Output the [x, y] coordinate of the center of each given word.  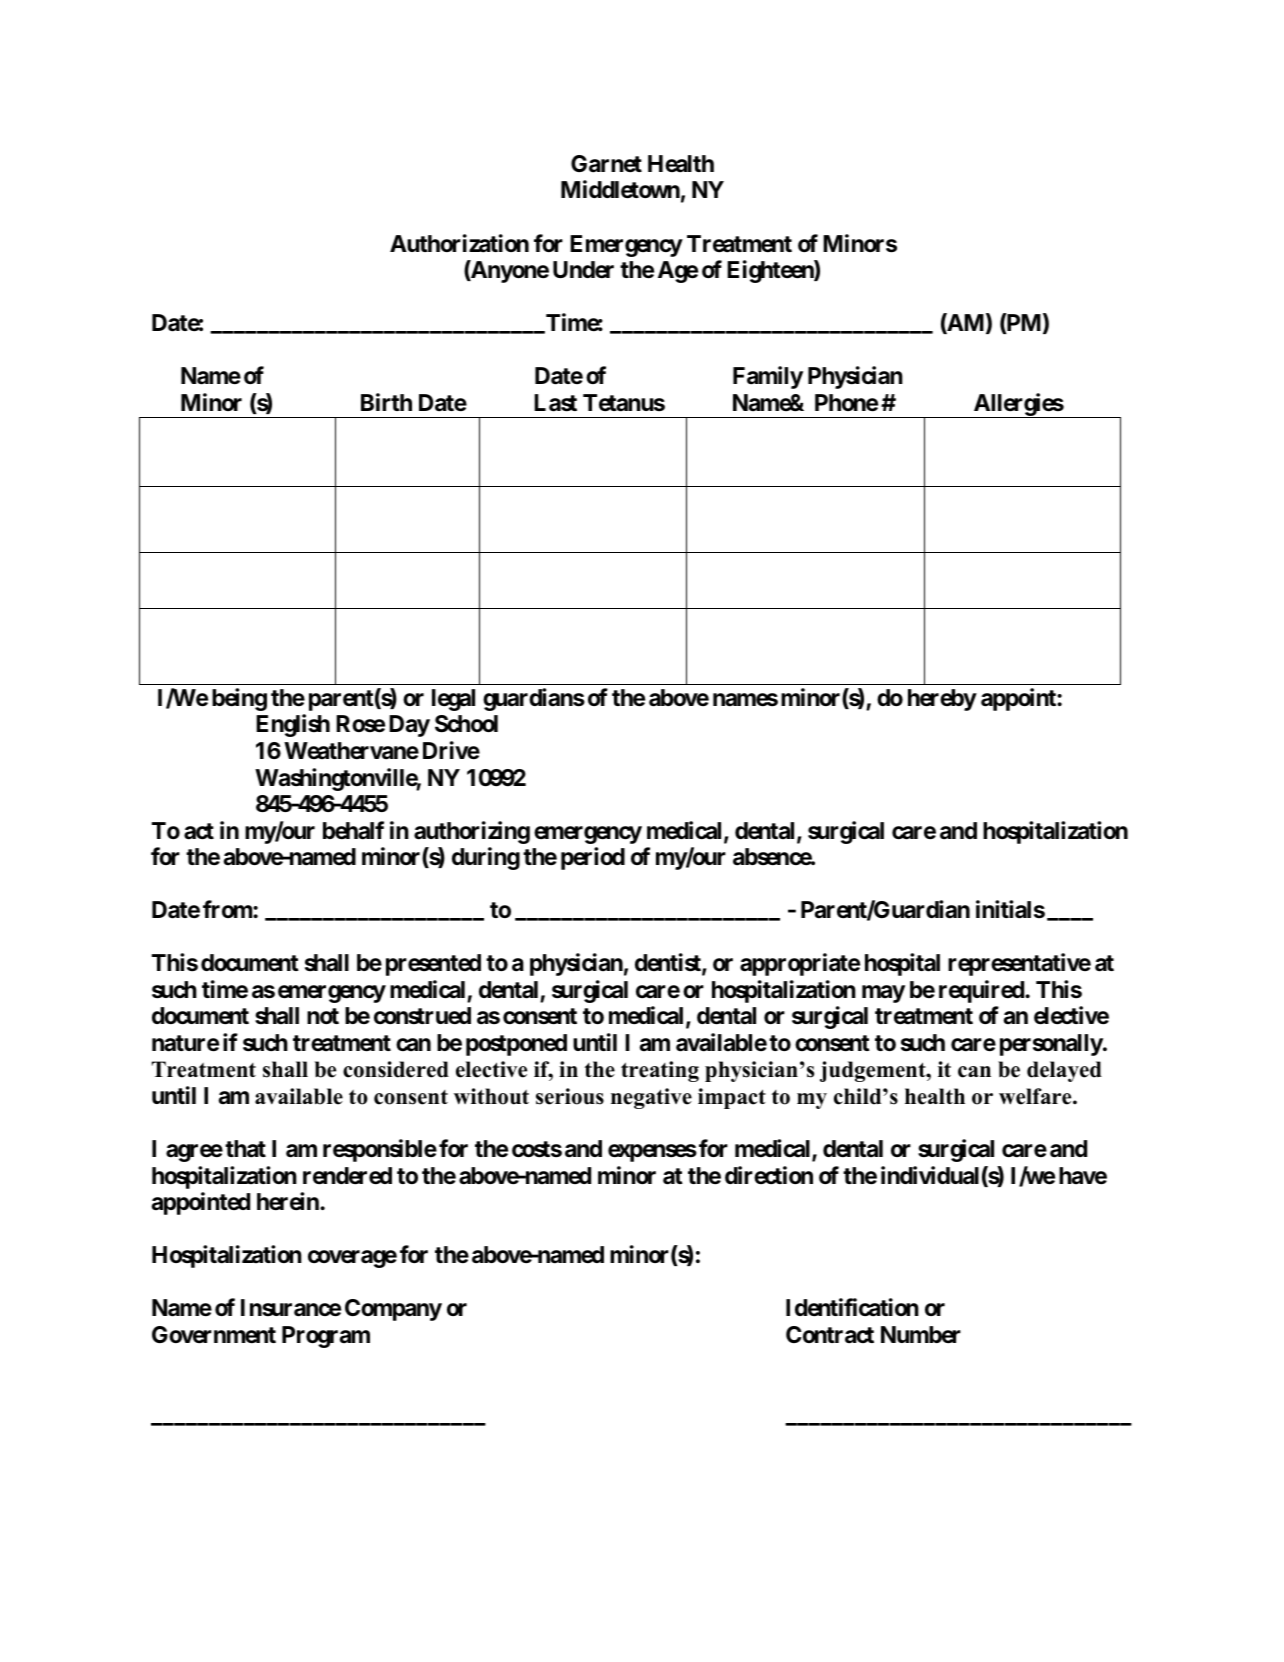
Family [768, 377]
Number [921, 1335]
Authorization [459, 243]
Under [583, 270]
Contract [830, 1335]
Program [326, 1337]
